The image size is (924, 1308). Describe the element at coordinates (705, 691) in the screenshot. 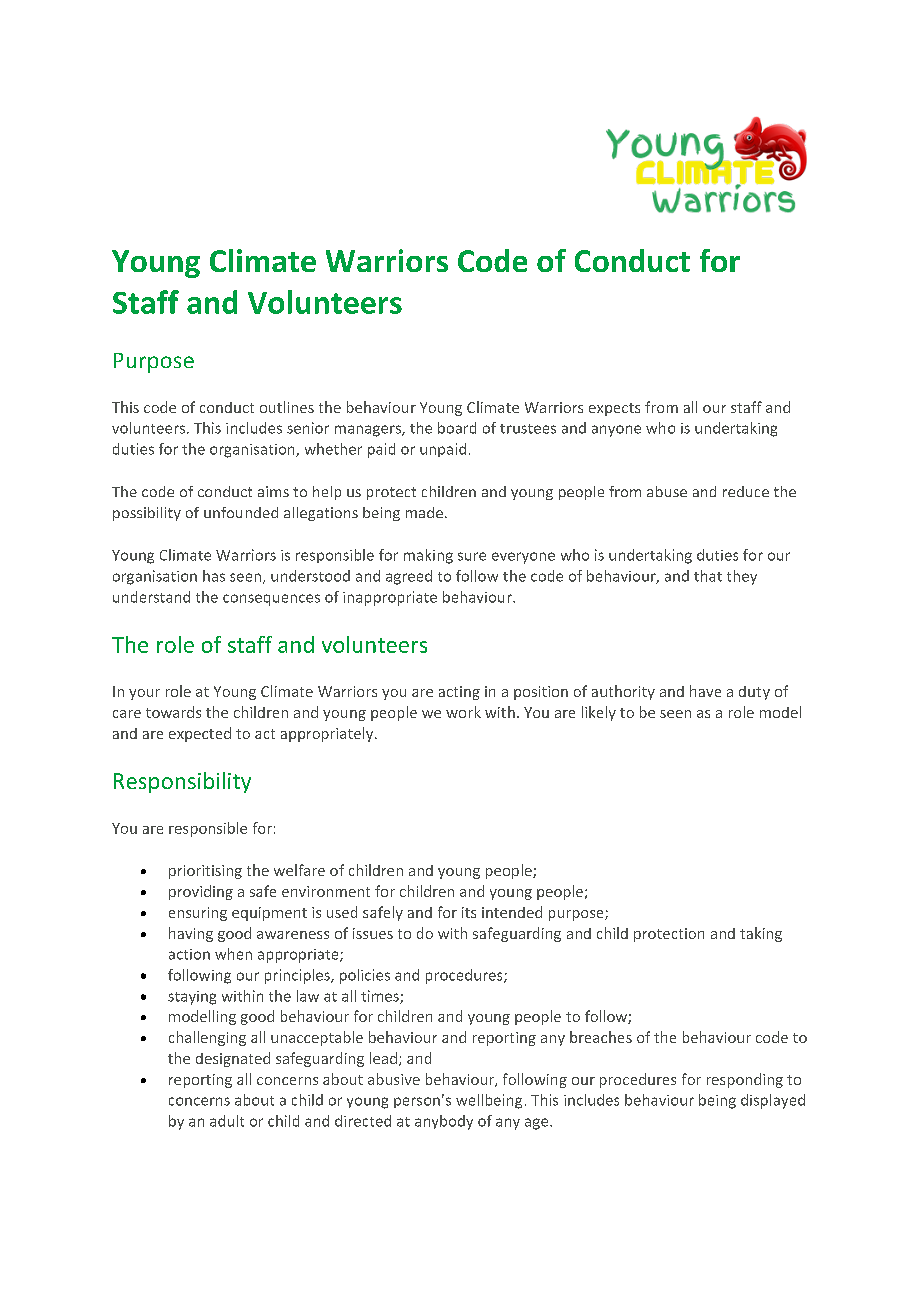

I see `have` at that location.
